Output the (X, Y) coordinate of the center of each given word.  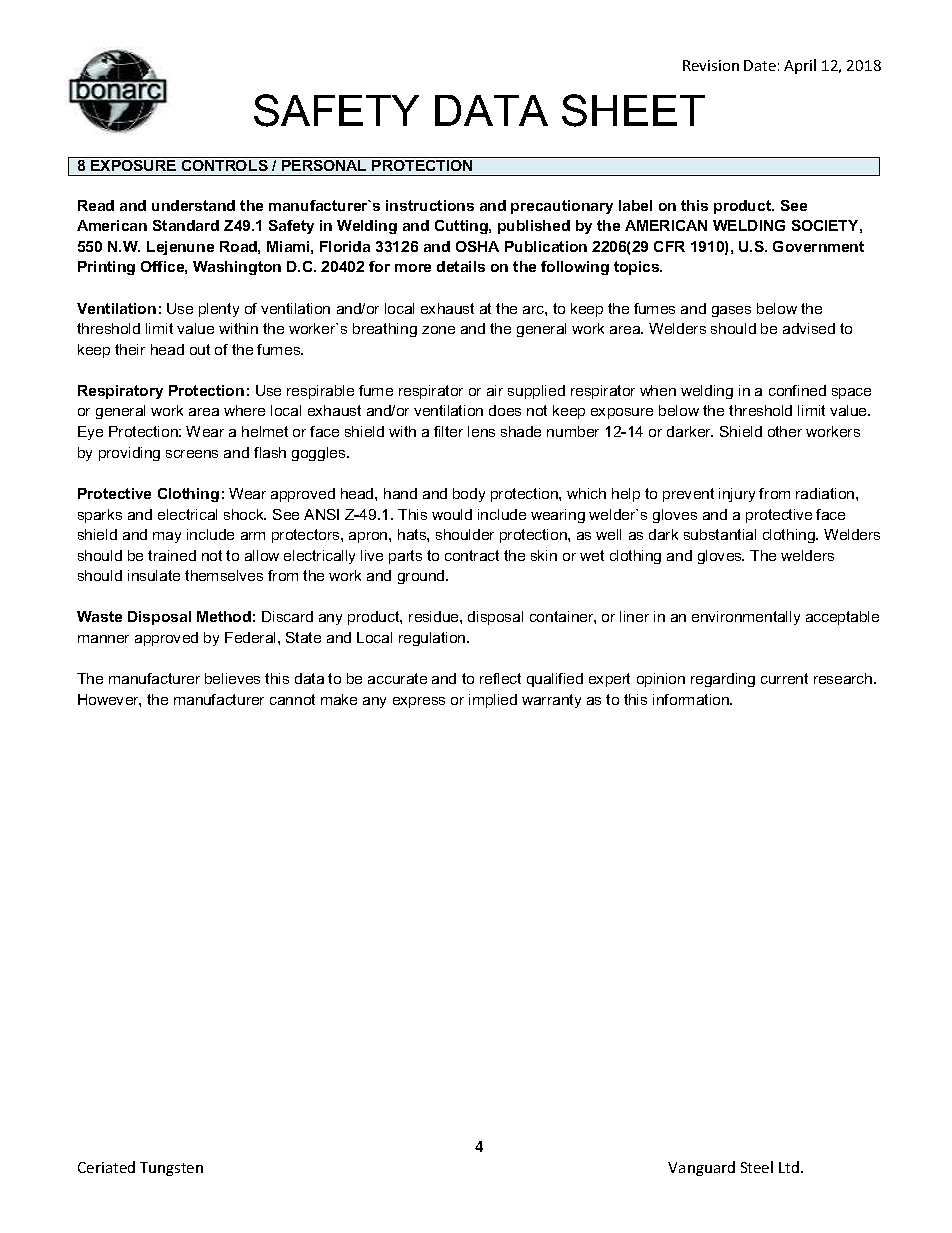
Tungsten (171, 1169)
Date (760, 65)
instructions (430, 205)
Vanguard (701, 1168)
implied (493, 701)
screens (192, 454)
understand (193, 205)
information (692, 699)
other (785, 431)
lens (481, 431)
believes (232, 678)
